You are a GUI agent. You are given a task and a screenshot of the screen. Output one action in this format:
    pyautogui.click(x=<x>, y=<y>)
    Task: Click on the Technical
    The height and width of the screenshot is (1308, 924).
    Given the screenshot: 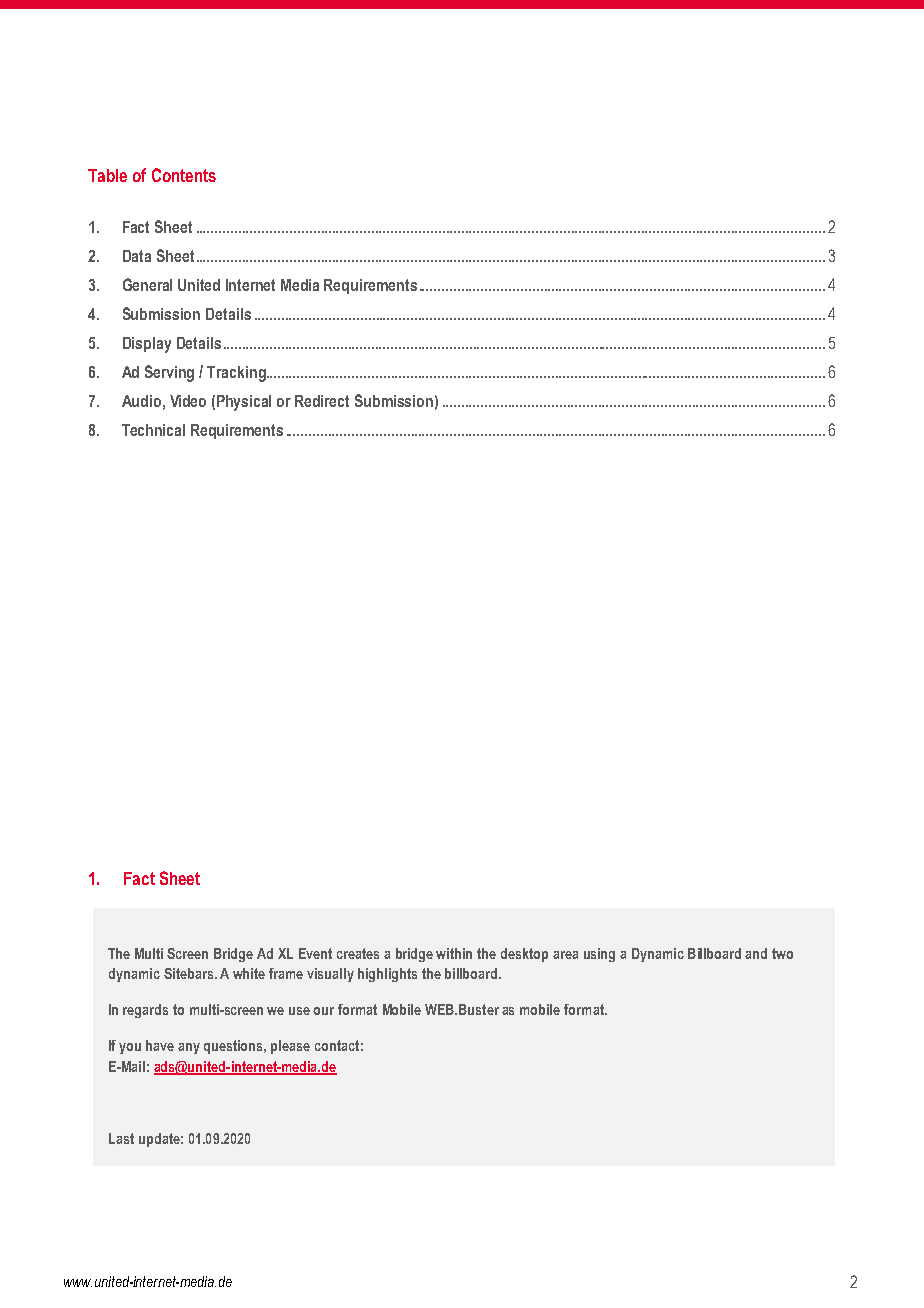 What is the action you would take?
    pyautogui.click(x=153, y=430)
